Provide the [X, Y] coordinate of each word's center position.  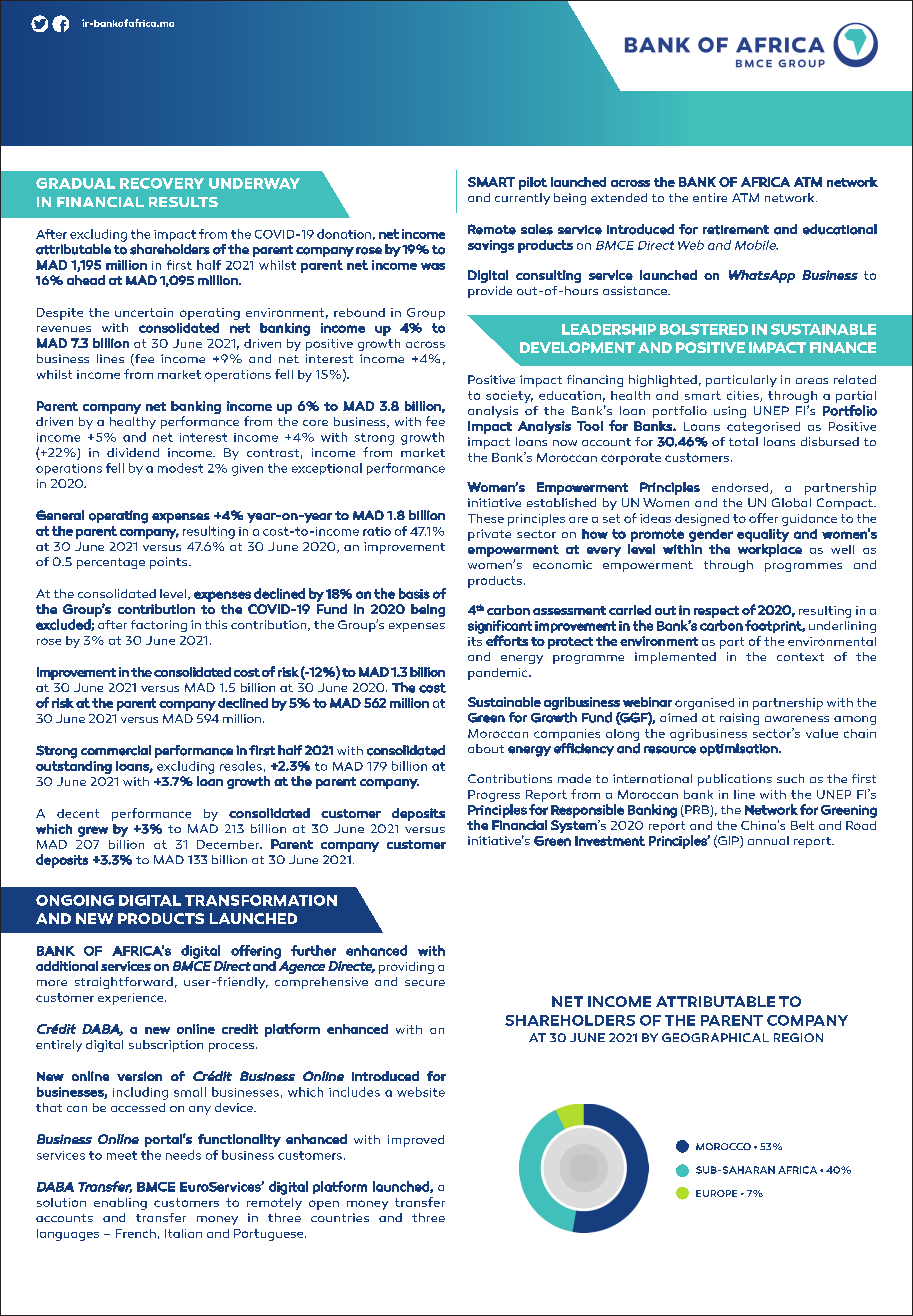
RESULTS [183, 202]
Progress [494, 796]
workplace [770, 550]
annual [768, 840]
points [170, 563]
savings [491, 246]
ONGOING [75, 900]
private [489, 535]
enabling [120, 1204]
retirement [736, 230]
